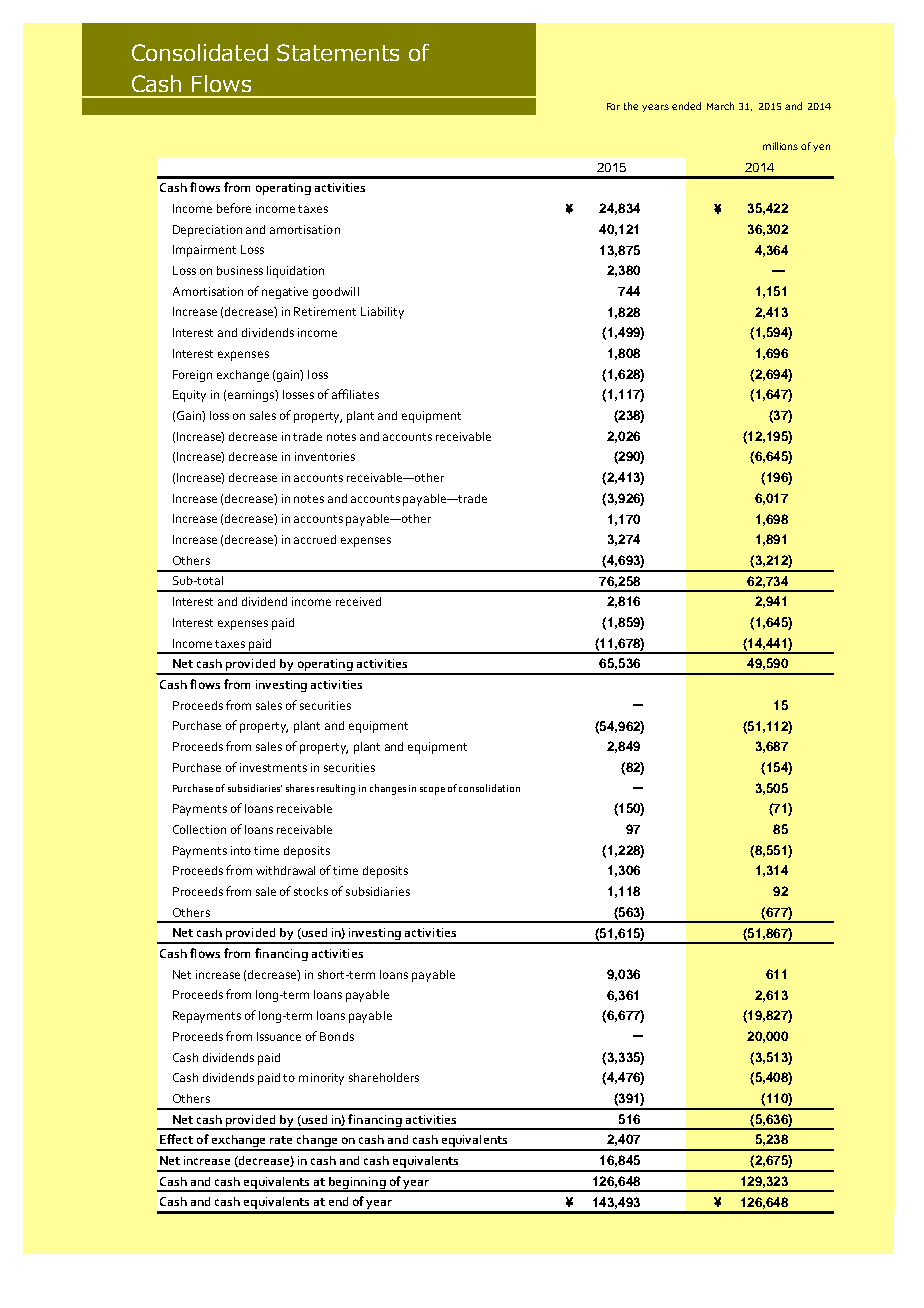 This screenshot has width=924, height=1308. What do you see at coordinates (200, 52) in the screenshot?
I see `Consolidated` at bounding box center [200, 52].
